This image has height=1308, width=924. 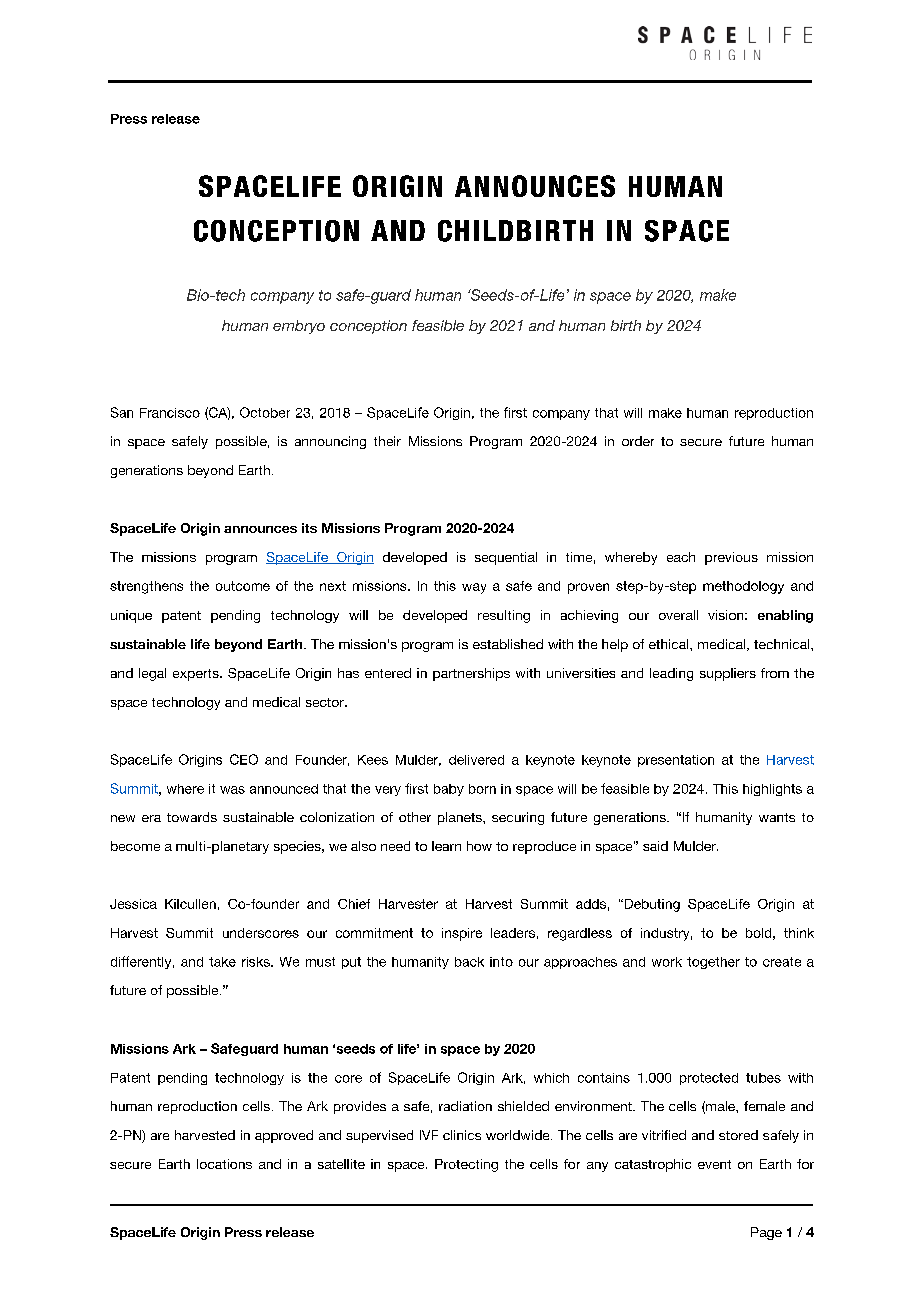 I want to click on order, so click(x=638, y=441).
